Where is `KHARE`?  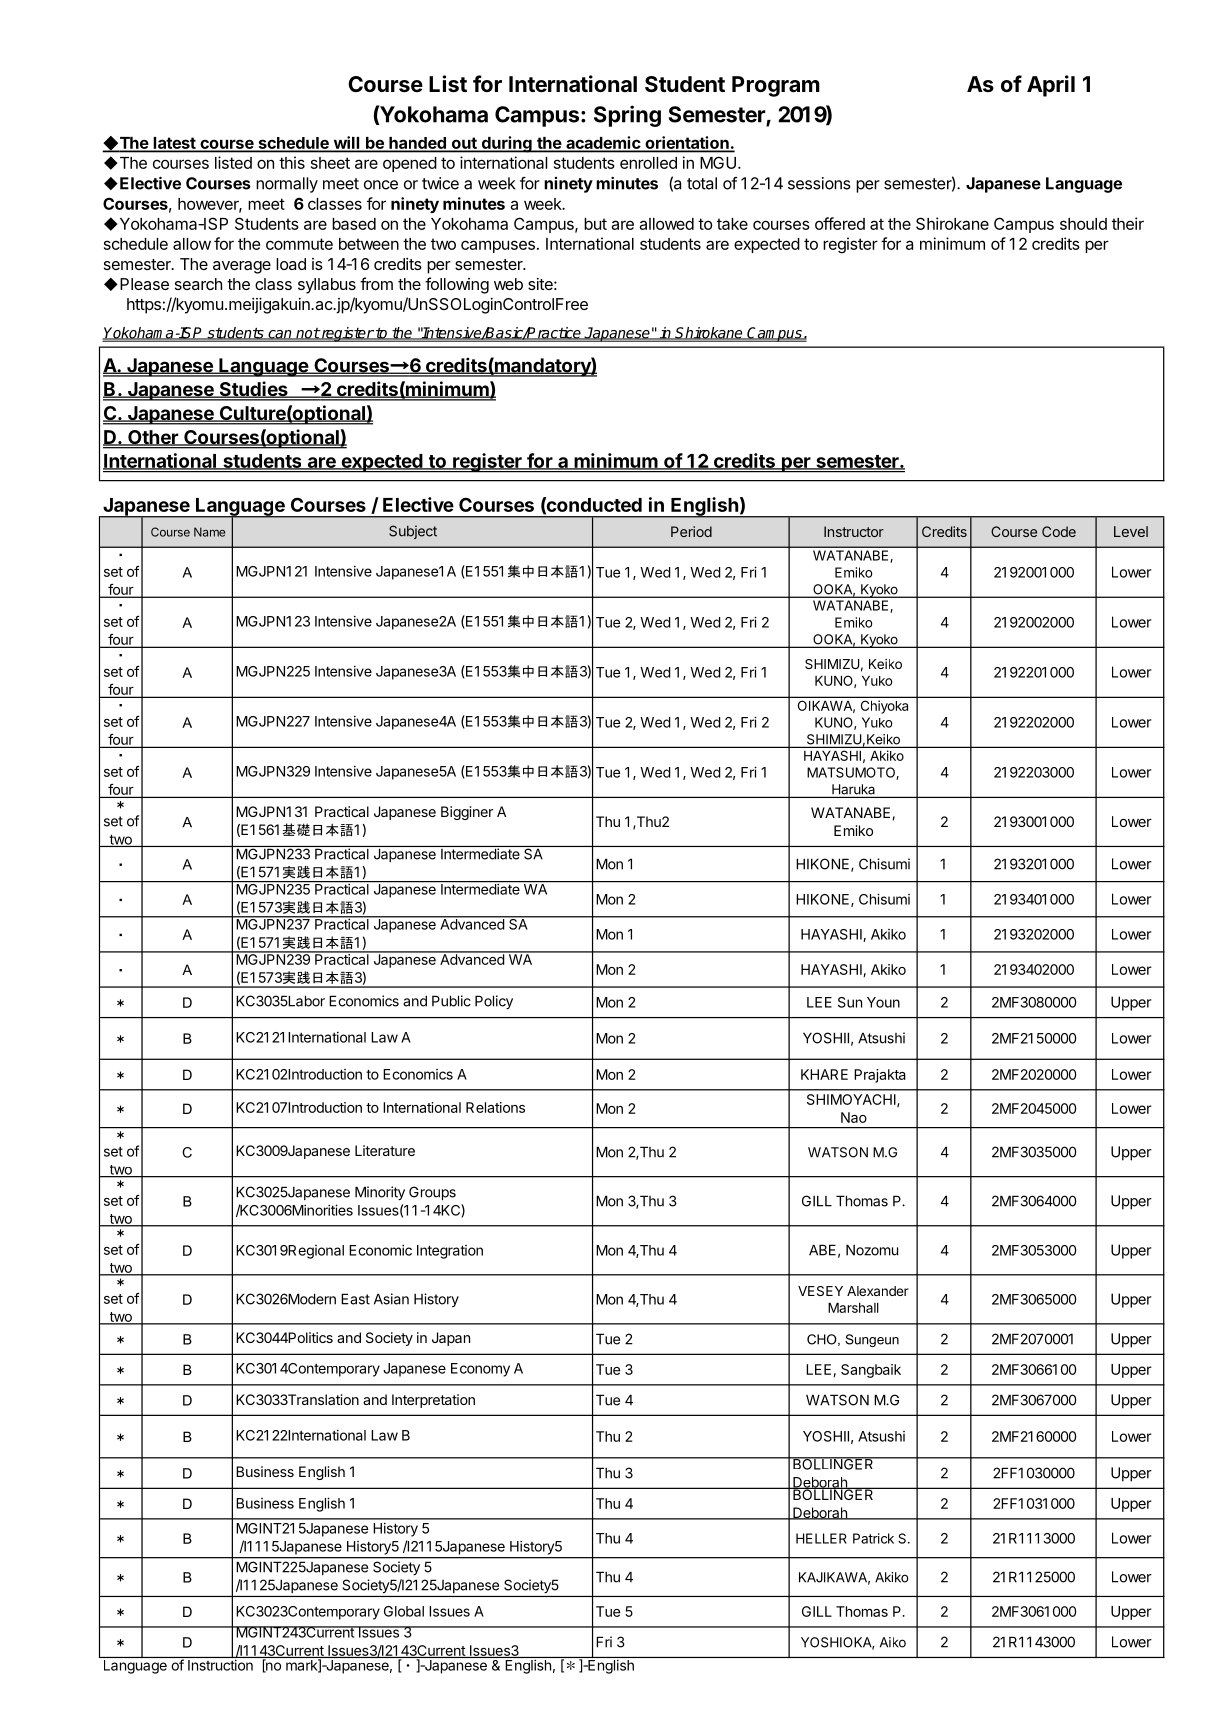
KHARE is located at coordinates (824, 1074).
